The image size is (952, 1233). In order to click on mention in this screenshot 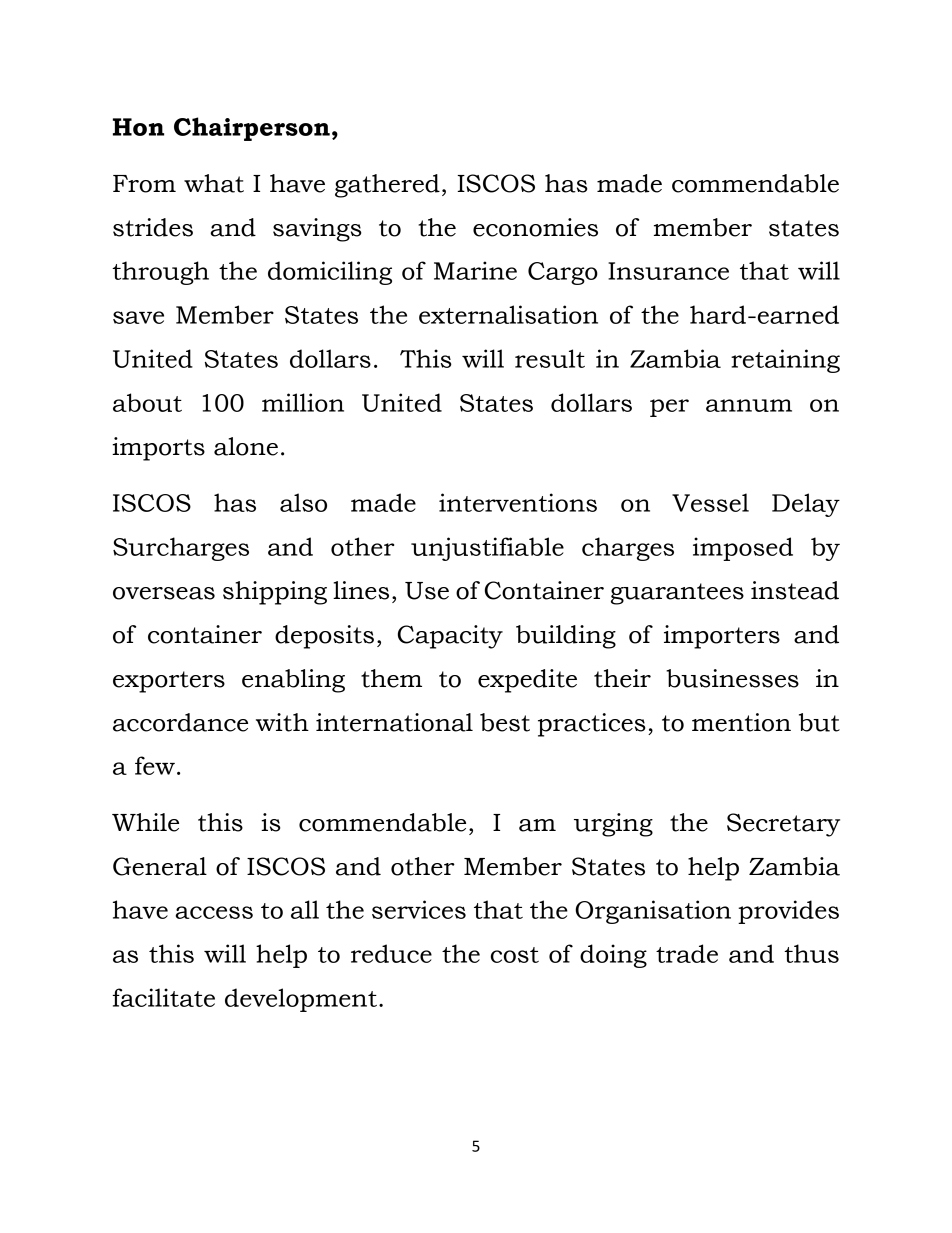, I will do `click(741, 722)`.
